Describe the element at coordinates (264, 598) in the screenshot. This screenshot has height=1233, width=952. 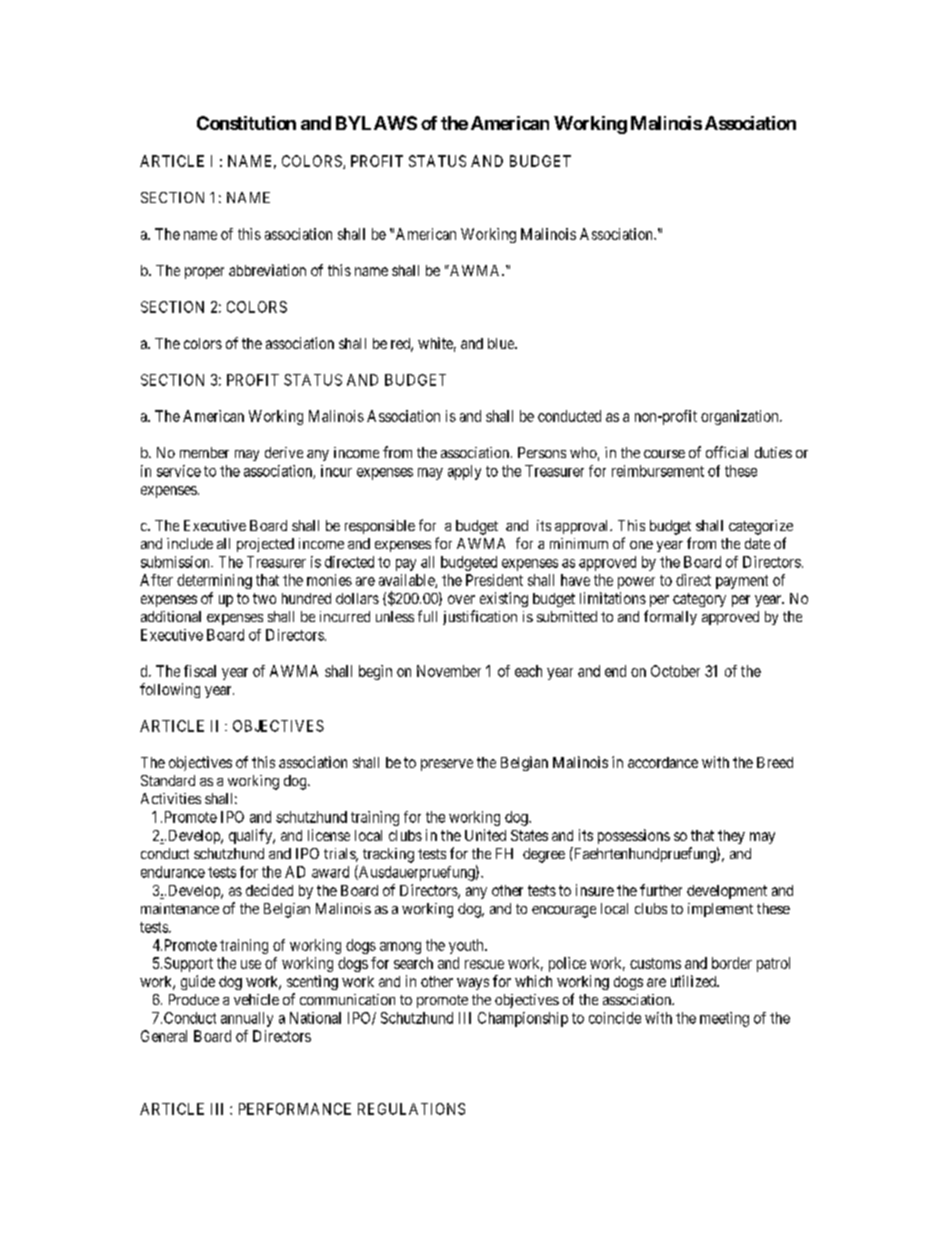
I see `two` at that location.
